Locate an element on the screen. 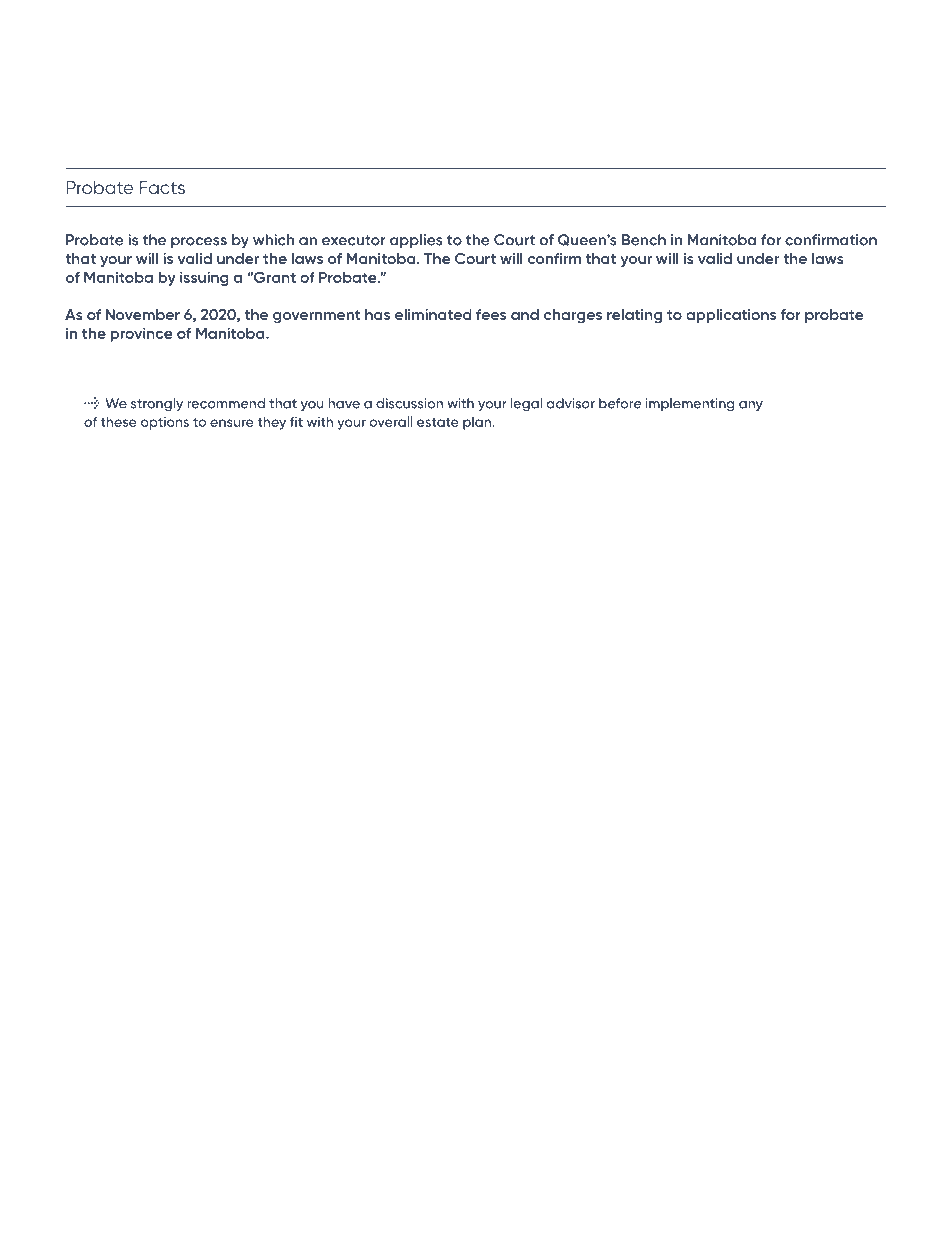 The height and width of the screenshot is (1233, 952). before is located at coordinates (620, 403).
